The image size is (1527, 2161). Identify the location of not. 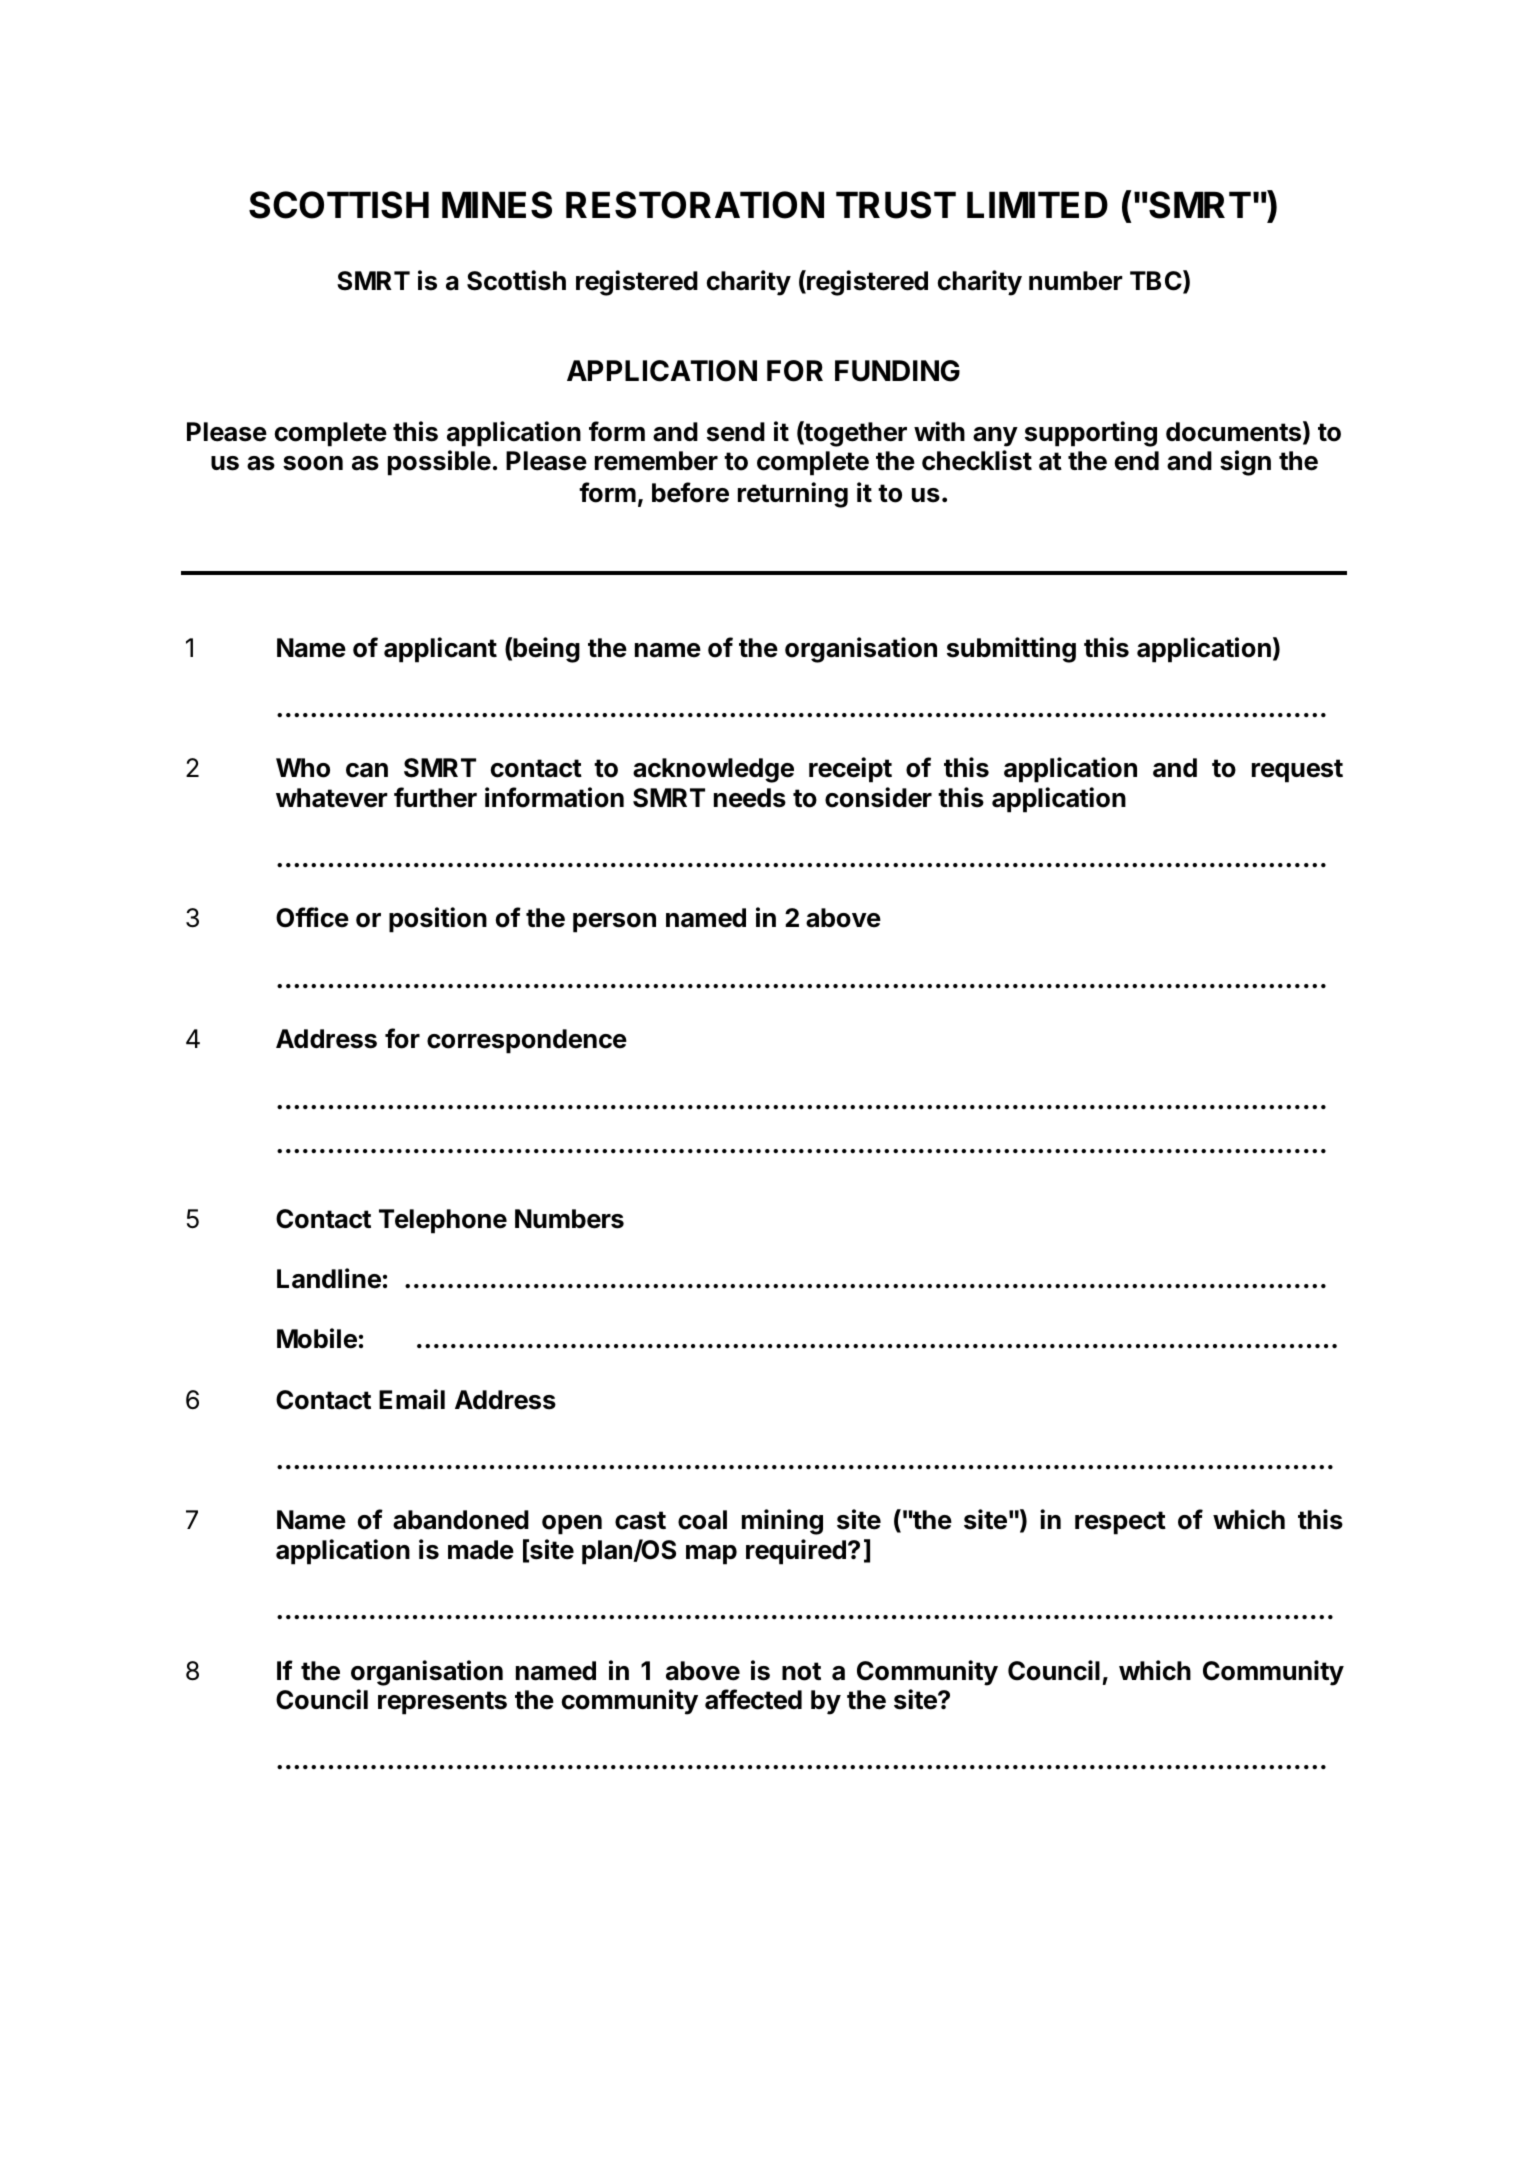
(801, 1671).
